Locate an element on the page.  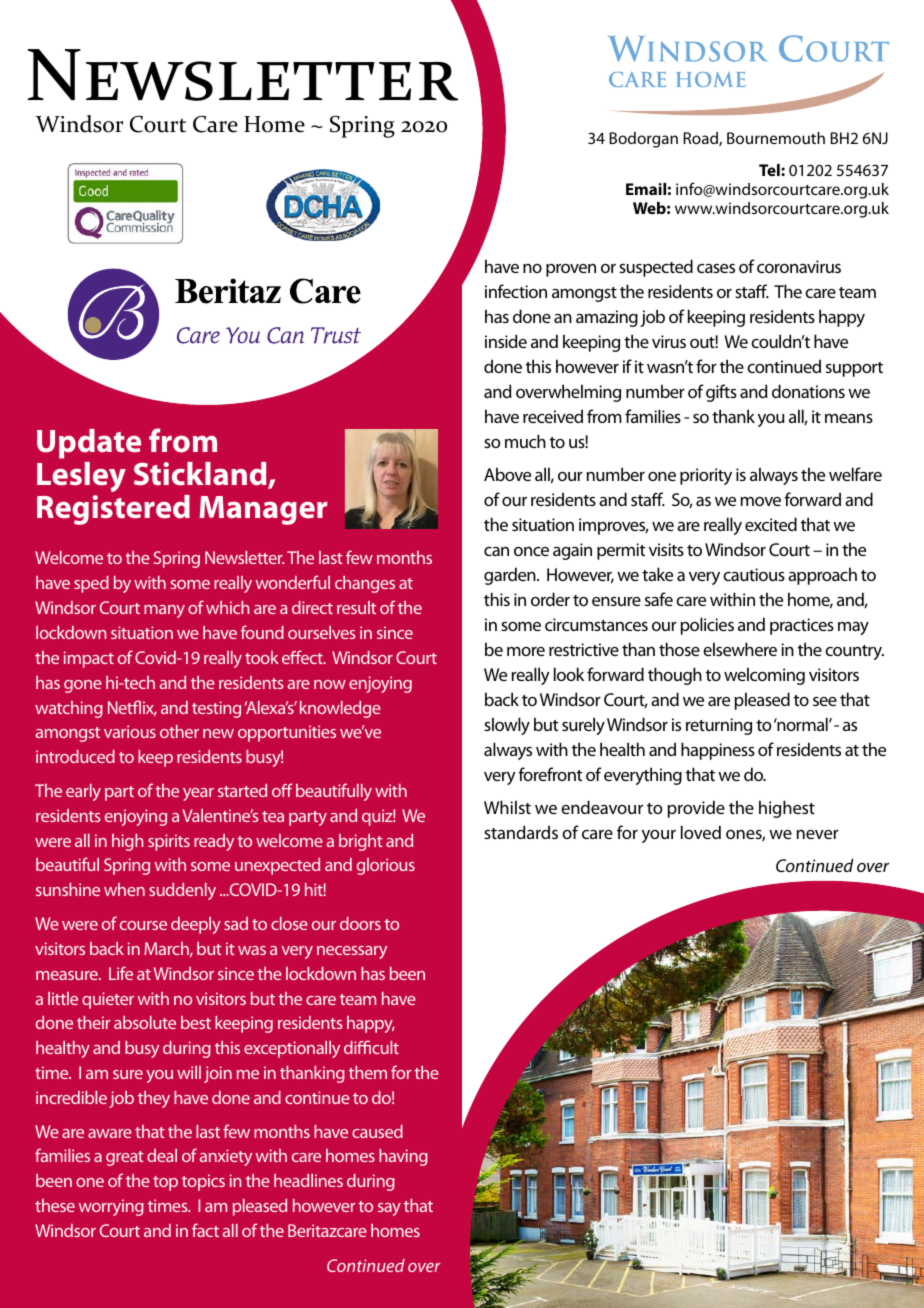
gifts is located at coordinates (721, 393).
